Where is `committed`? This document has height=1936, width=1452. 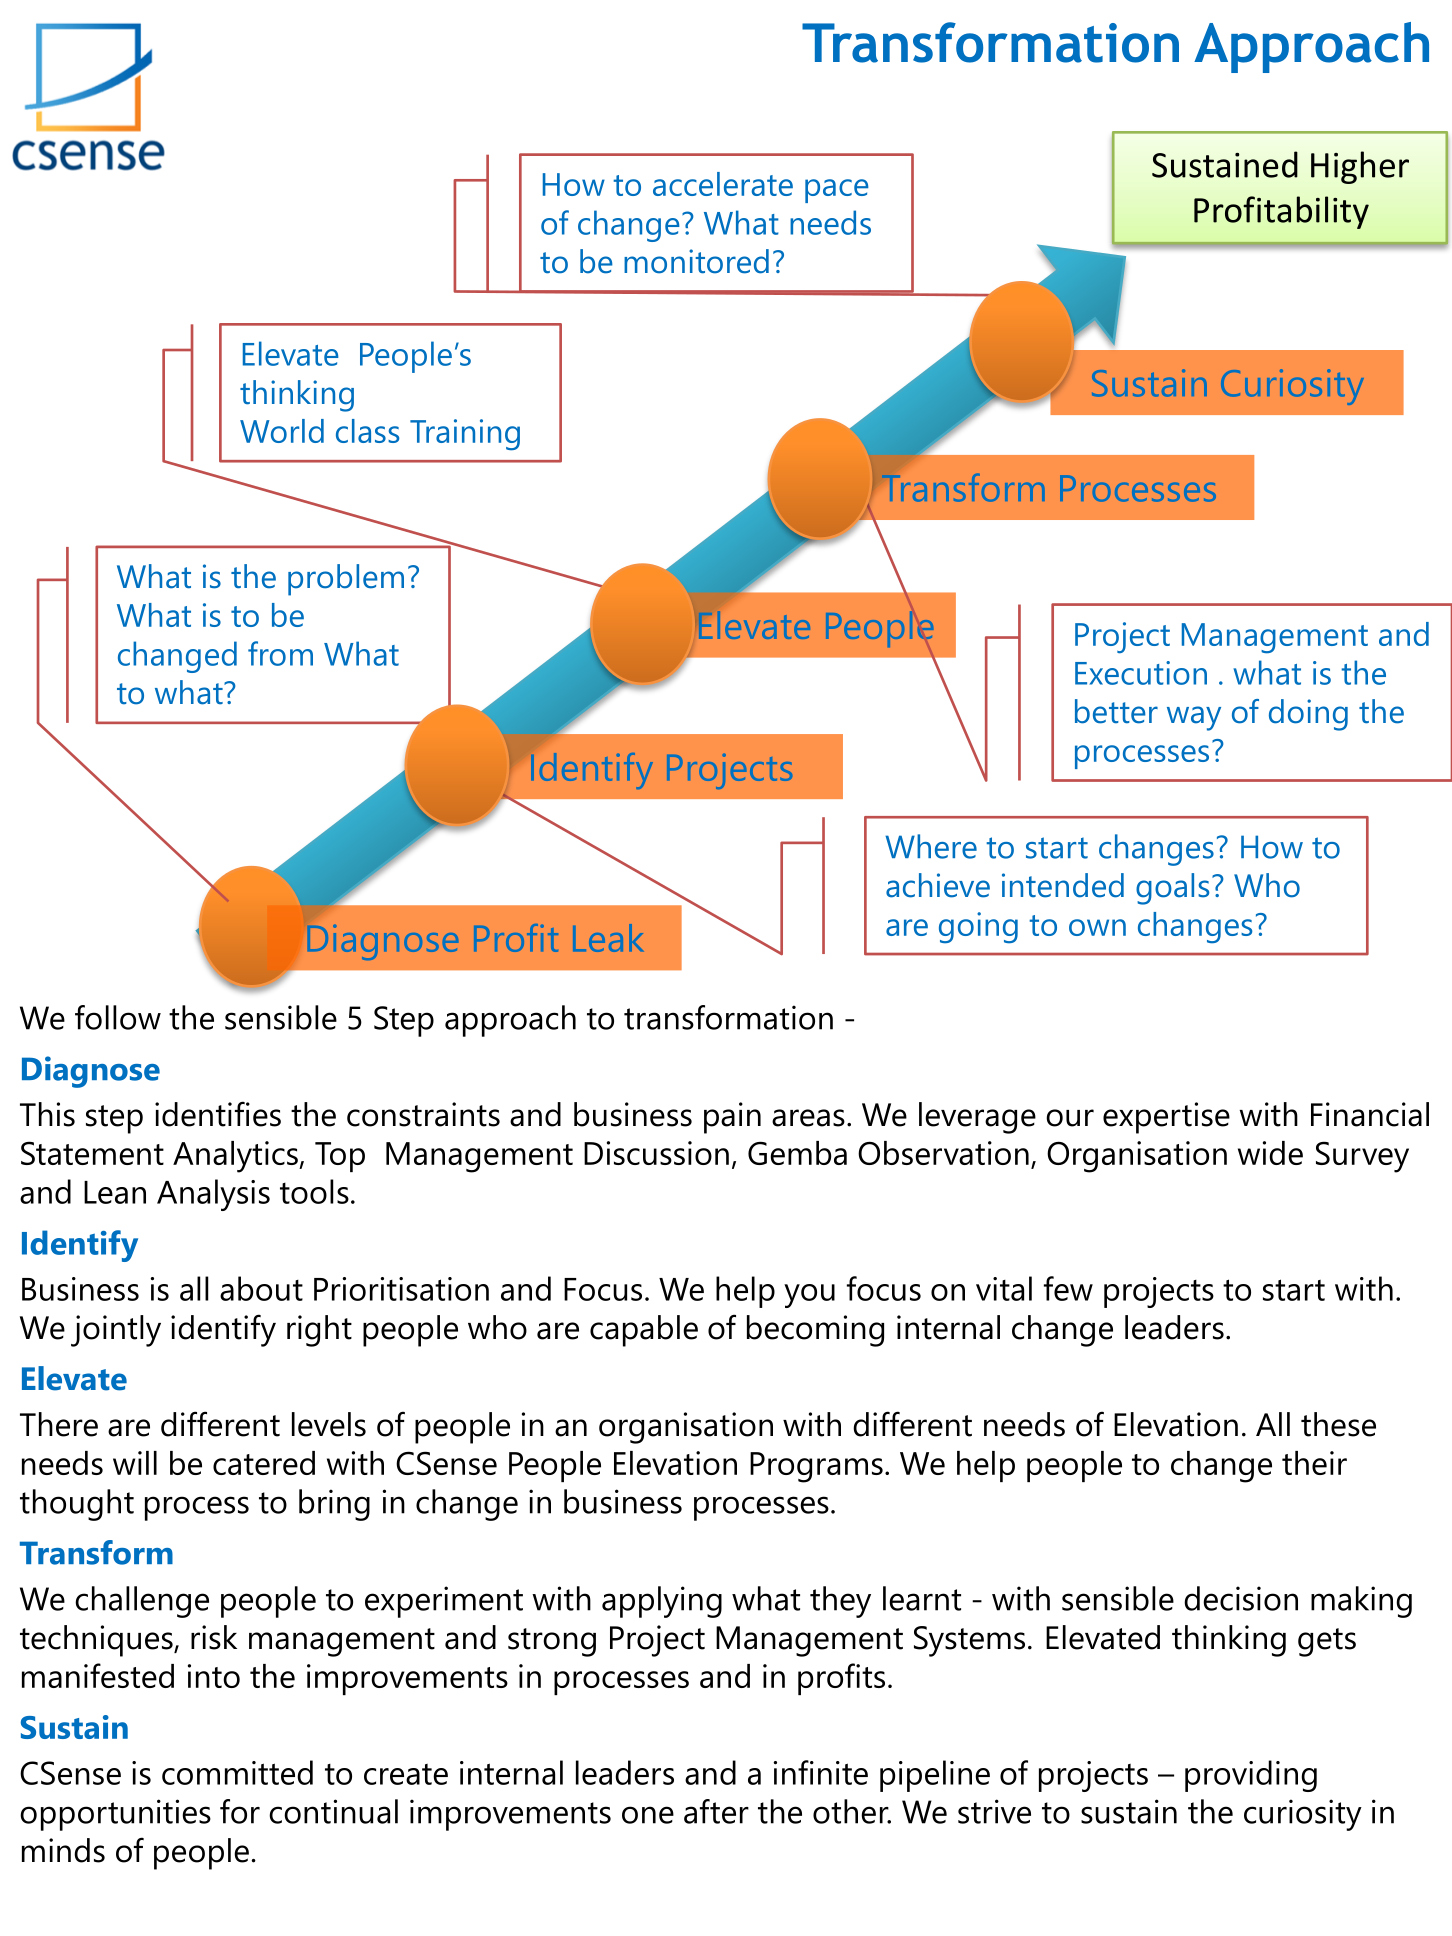 committed is located at coordinates (237, 1772).
